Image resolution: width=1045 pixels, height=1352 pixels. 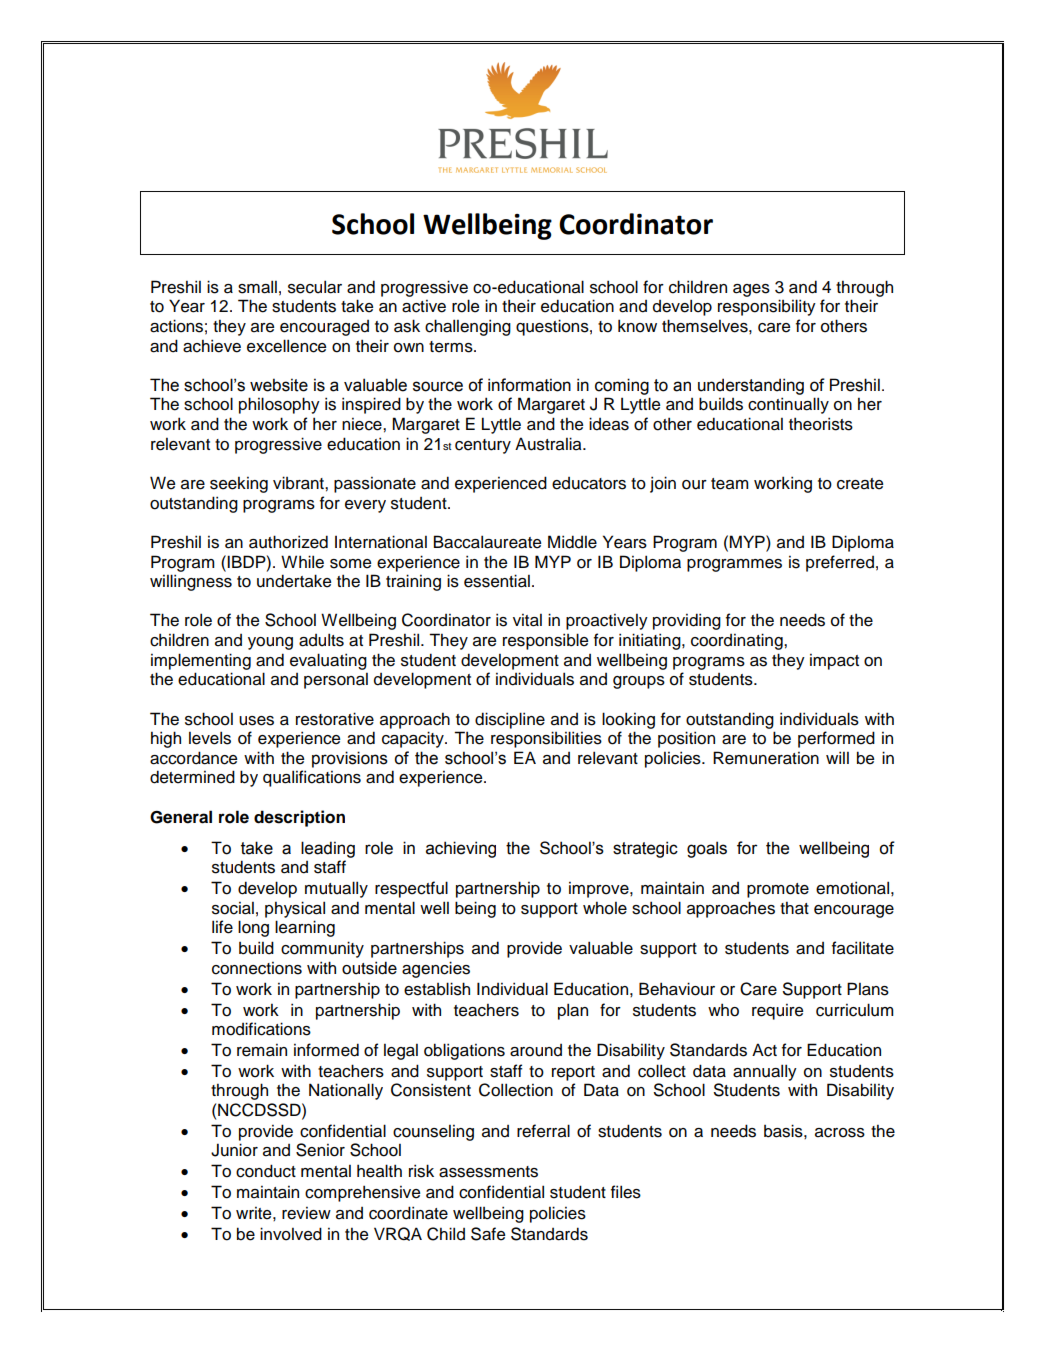 I want to click on establish, so click(x=437, y=989).
